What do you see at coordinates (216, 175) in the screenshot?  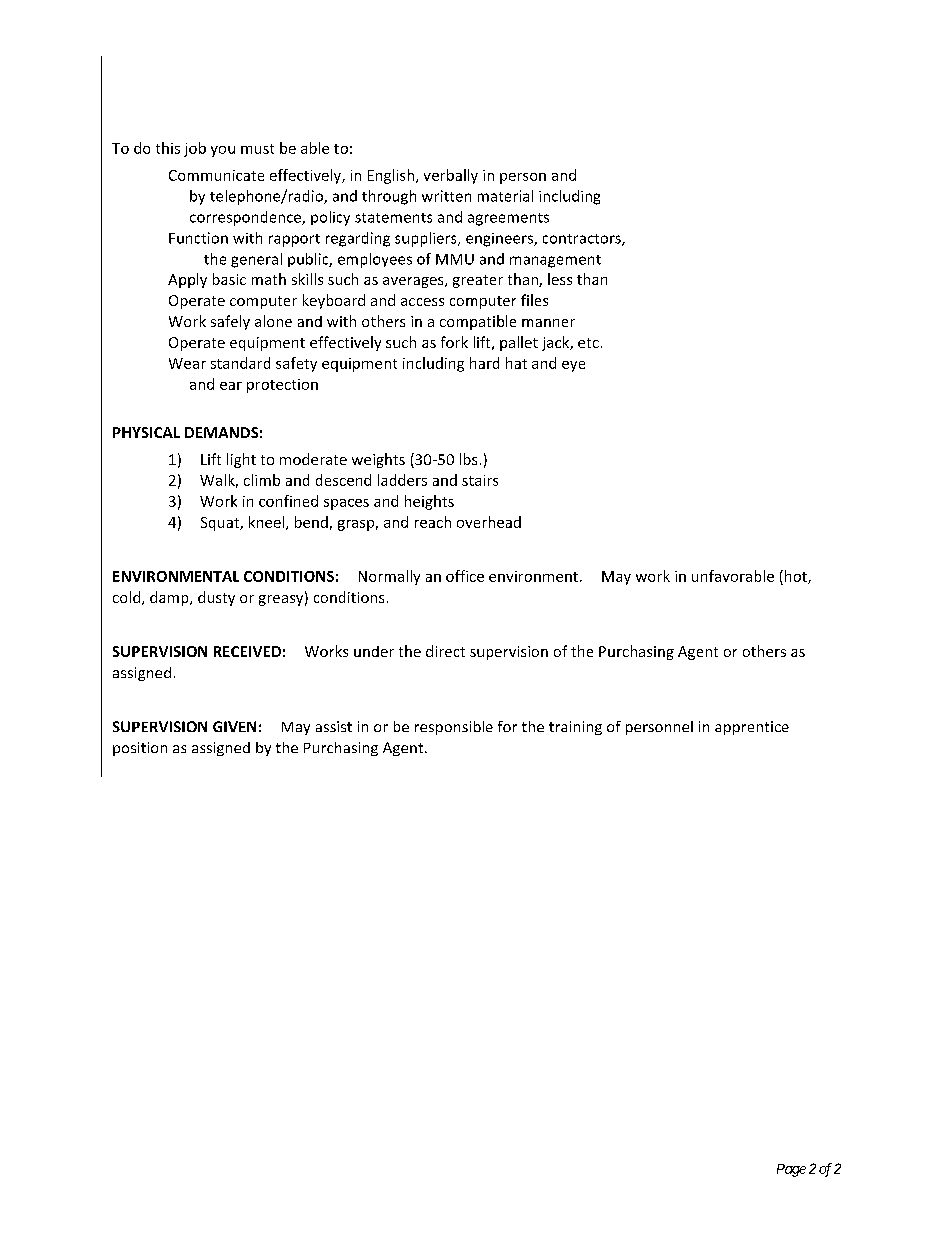 I see `Communicate` at bounding box center [216, 175].
